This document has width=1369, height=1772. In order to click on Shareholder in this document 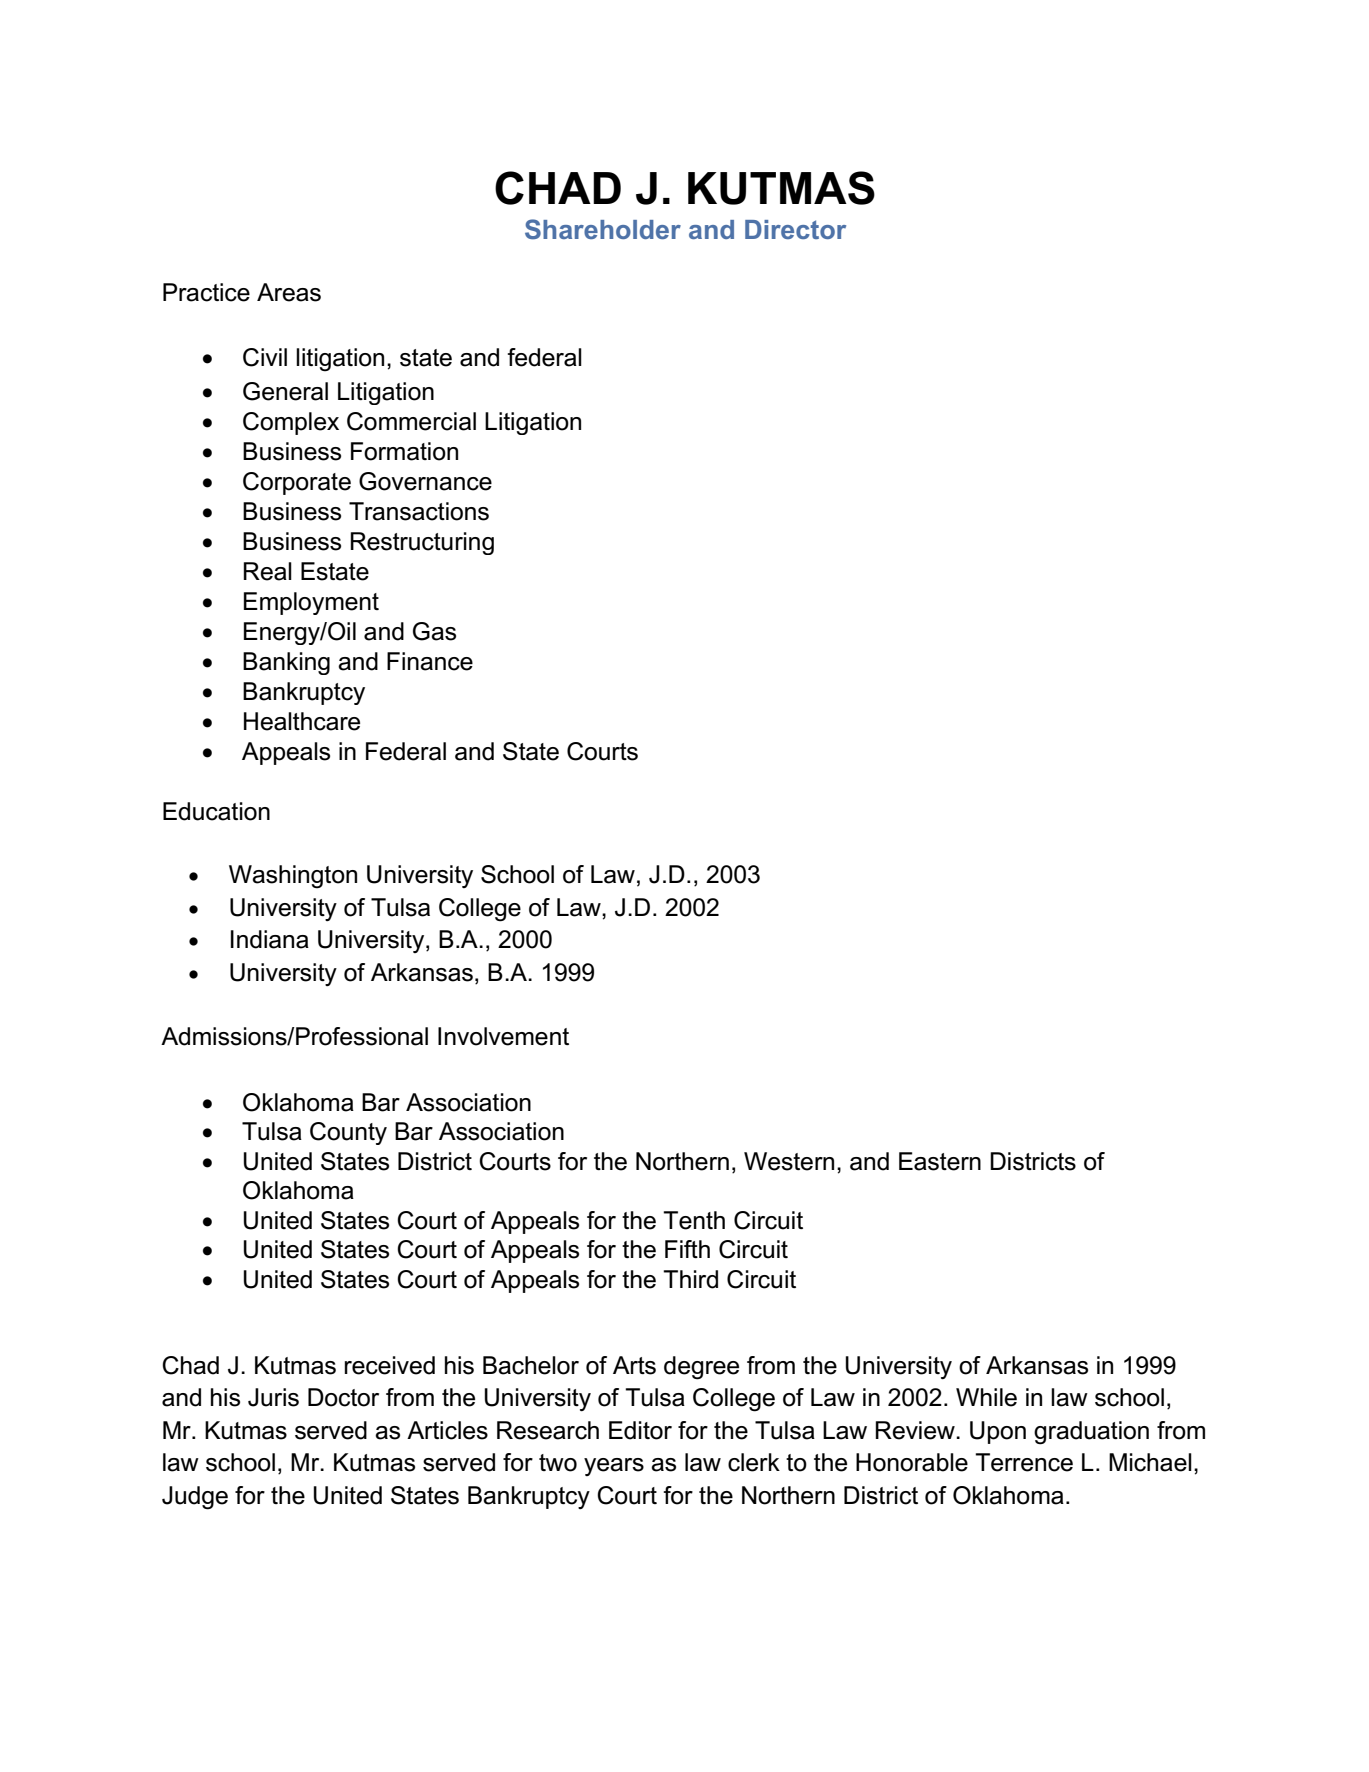, I will do `click(603, 229)`.
